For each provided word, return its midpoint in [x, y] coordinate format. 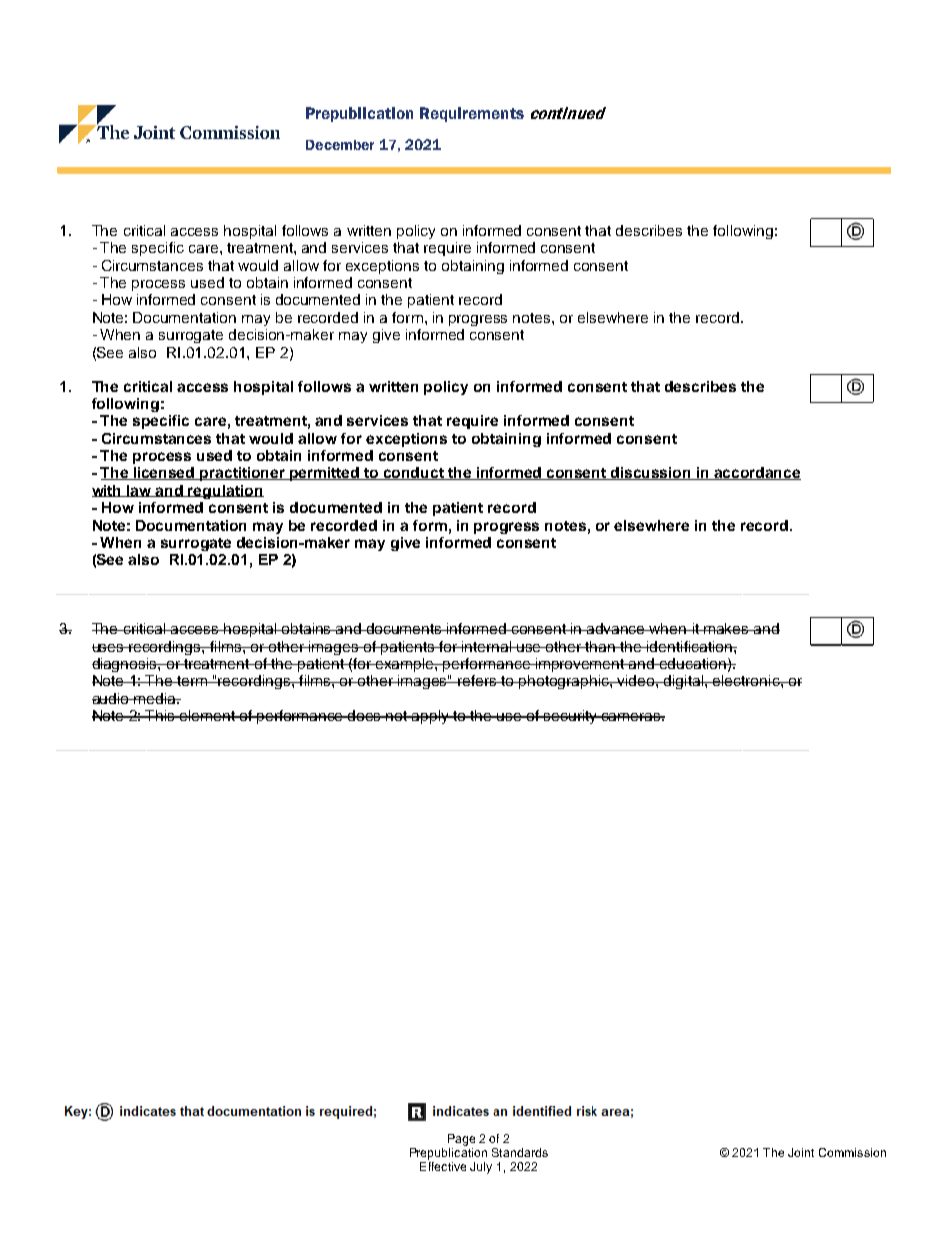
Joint [801, 1152]
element [207, 715]
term [192, 681]
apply [431, 717]
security [571, 717]
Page [461, 1140]
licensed [164, 473]
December [340, 145]
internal [487, 646]
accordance [757, 473]
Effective [443, 1166]
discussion [651, 473]
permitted [325, 474]
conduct [414, 473]
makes [726, 628]
